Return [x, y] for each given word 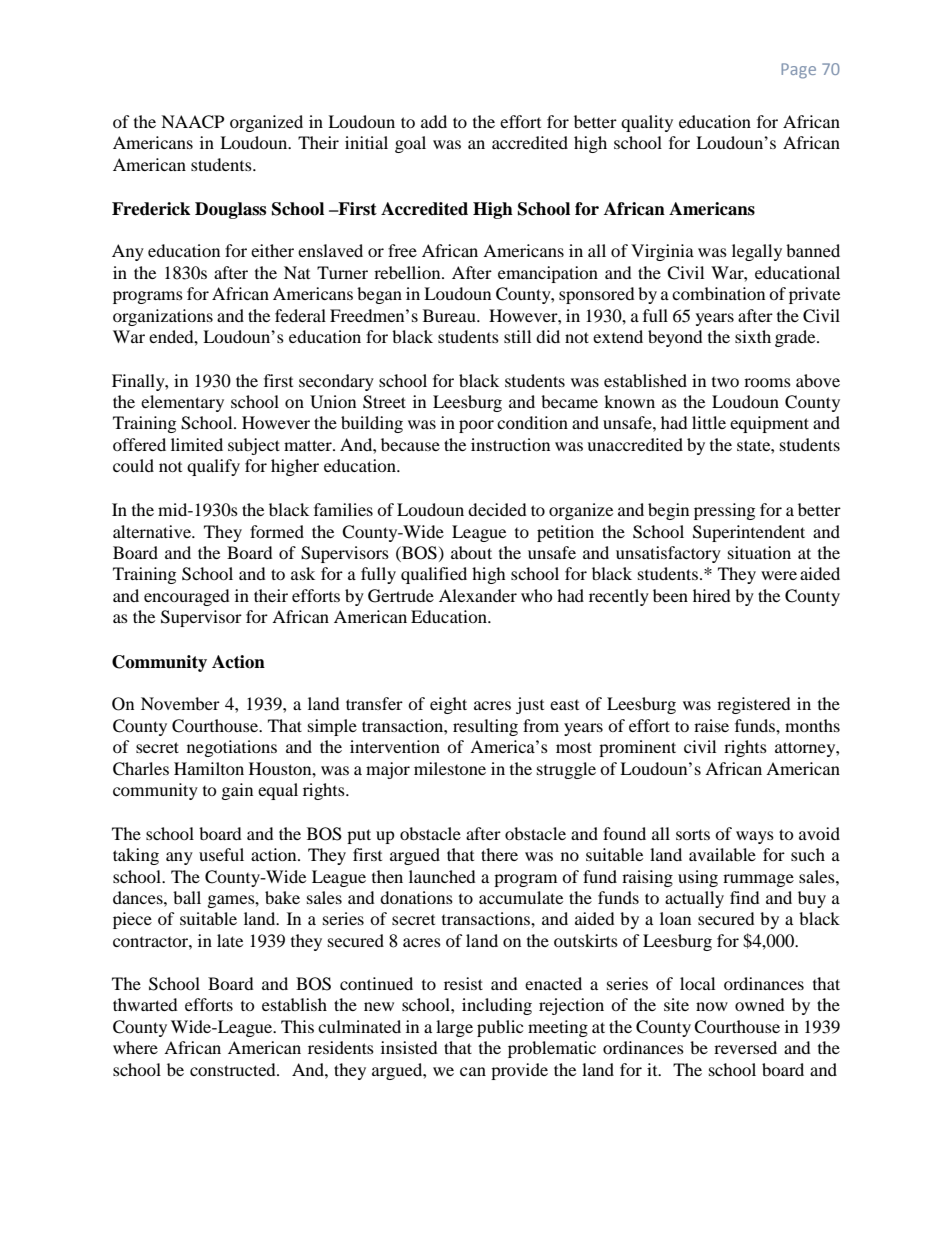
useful [221, 854]
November [180, 703]
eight [448, 705]
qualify [213, 467]
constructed [234, 1069]
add [434, 121]
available [722, 854]
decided [497, 509]
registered [754, 705]
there [499, 854]
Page [798, 71]
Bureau [450, 315]
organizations [163, 317]
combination [718, 293]
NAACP [192, 122]
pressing [724, 511]
